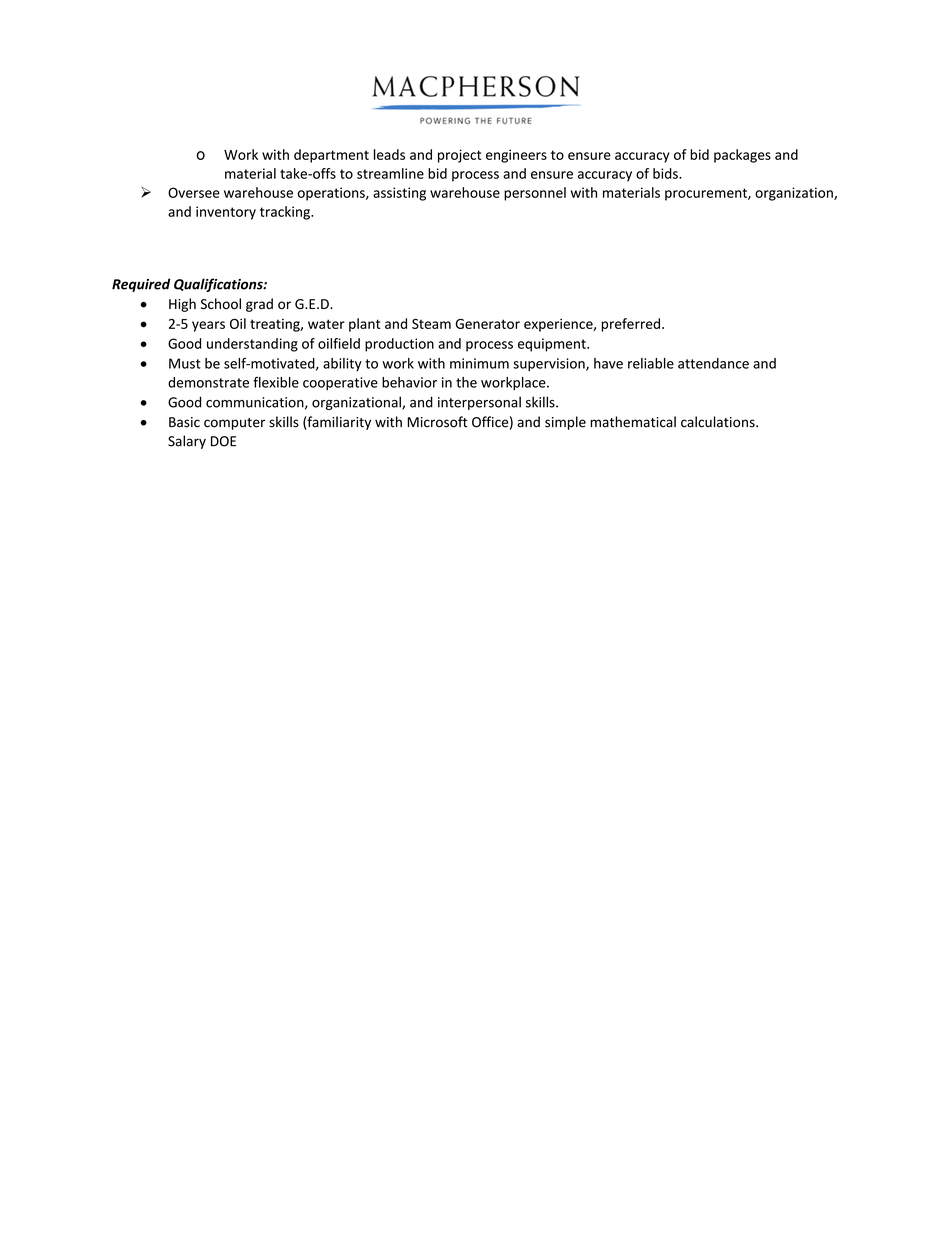  What do you see at coordinates (438, 422) in the image?
I see `Microsoft` at bounding box center [438, 422].
